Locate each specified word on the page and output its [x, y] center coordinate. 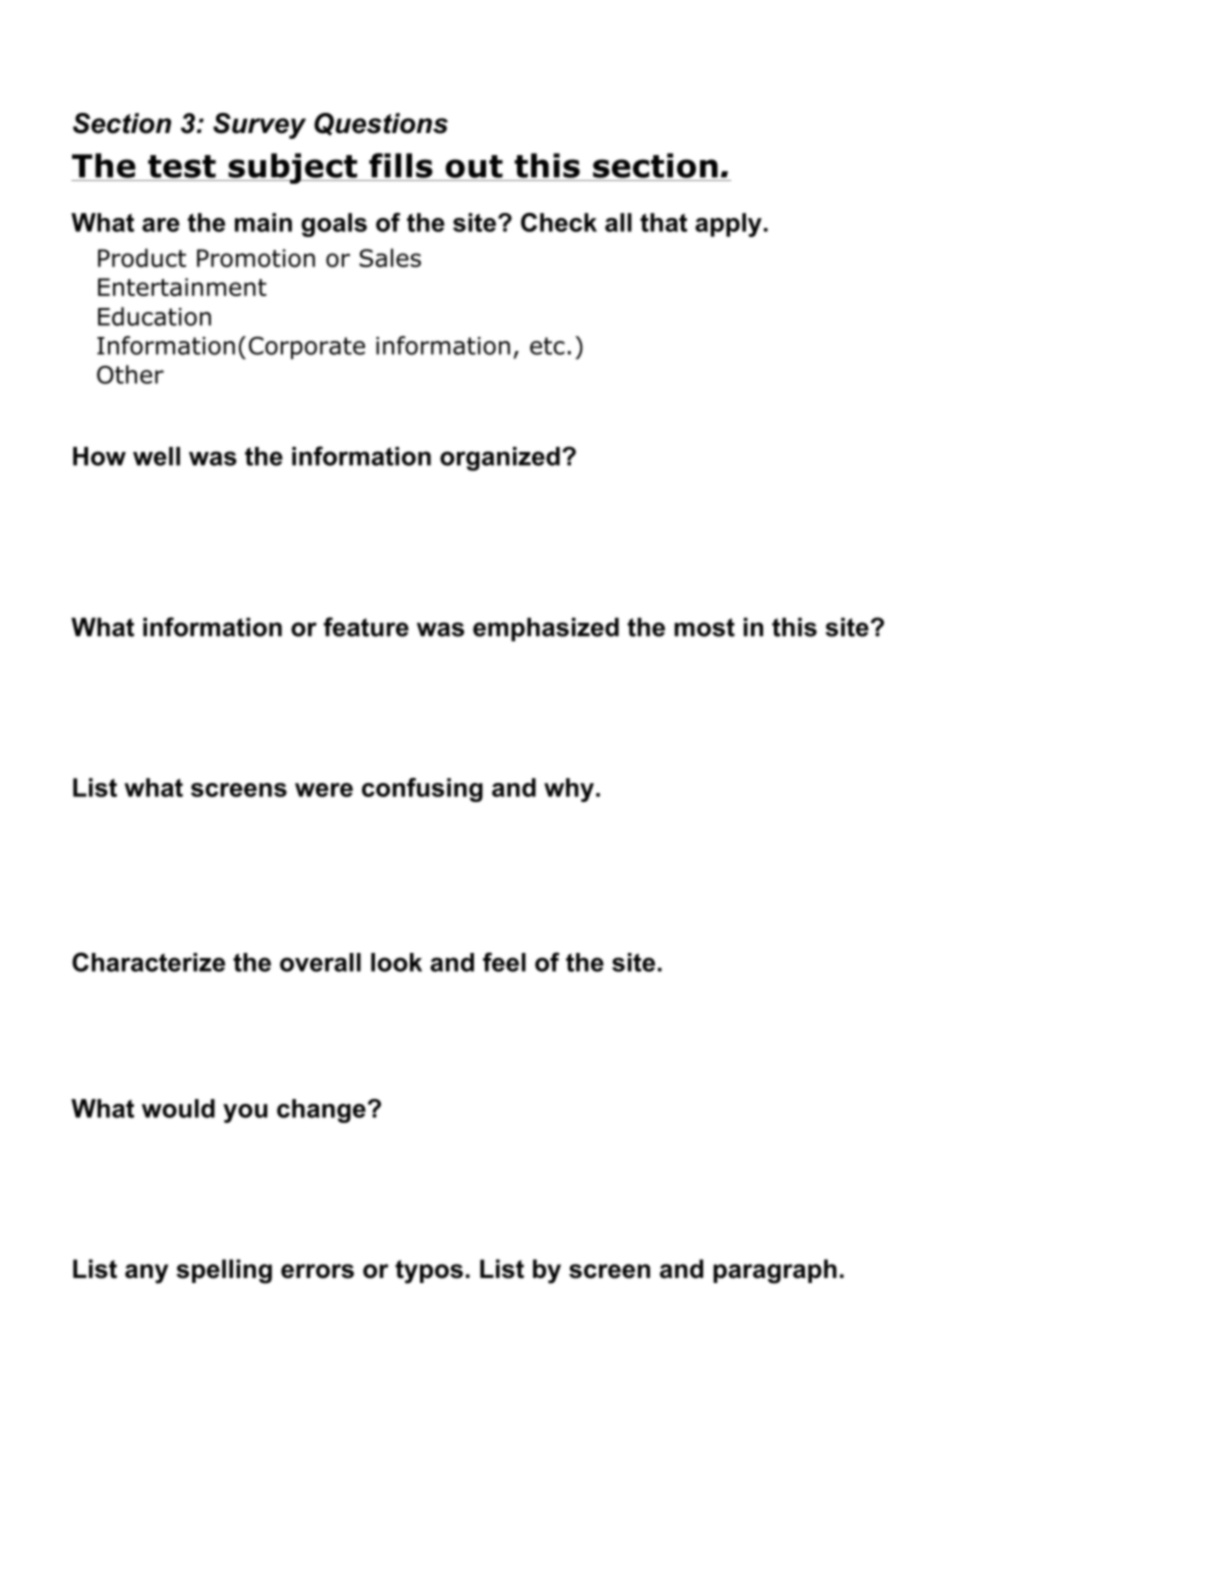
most [704, 627]
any [146, 1274]
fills [401, 165]
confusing [422, 790]
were [324, 790]
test [182, 166]
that [663, 222]
